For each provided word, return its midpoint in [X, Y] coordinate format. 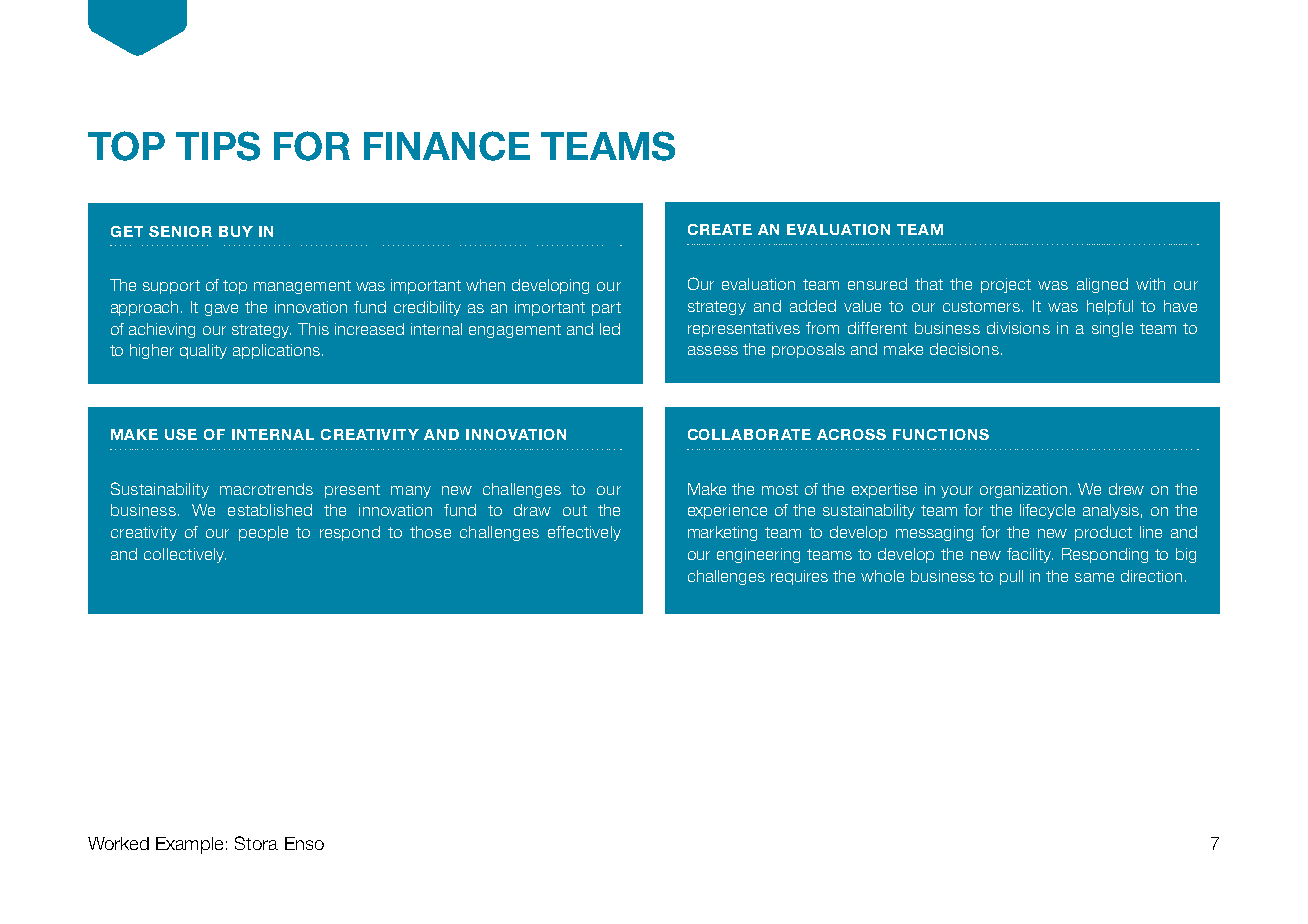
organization [1025, 490]
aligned [1102, 285]
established [270, 510]
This [313, 329]
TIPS [218, 146]
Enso [304, 843]
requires [799, 577]
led [610, 329]
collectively [185, 555]
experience [727, 511]
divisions [1018, 328]
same [1094, 577]
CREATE [720, 229]
